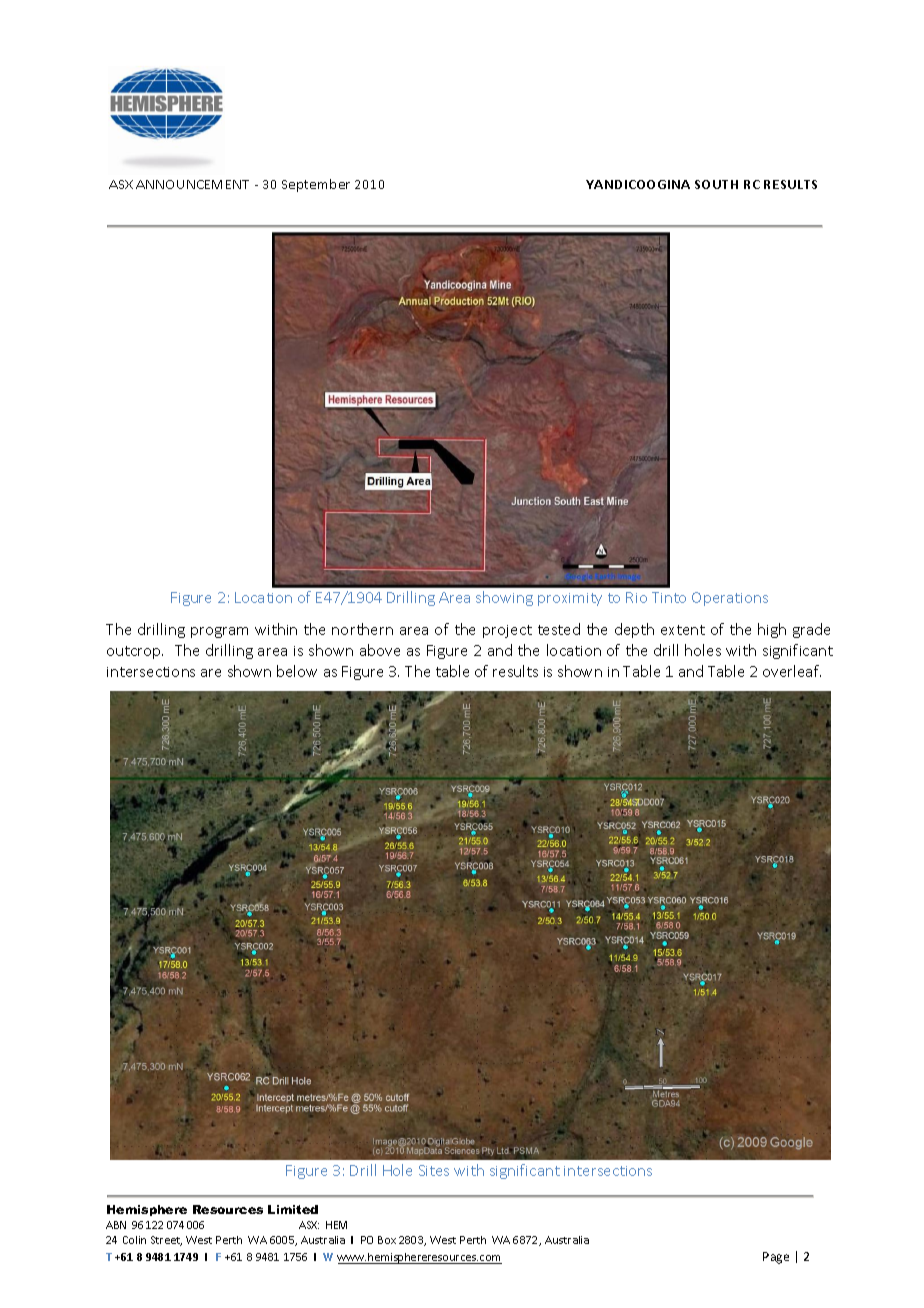 Image resolution: width=924 pixels, height=1308 pixels. What do you see at coordinates (192, 184) in the screenshot?
I see `ANNOUNCEMENT` at bounding box center [192, 184].
